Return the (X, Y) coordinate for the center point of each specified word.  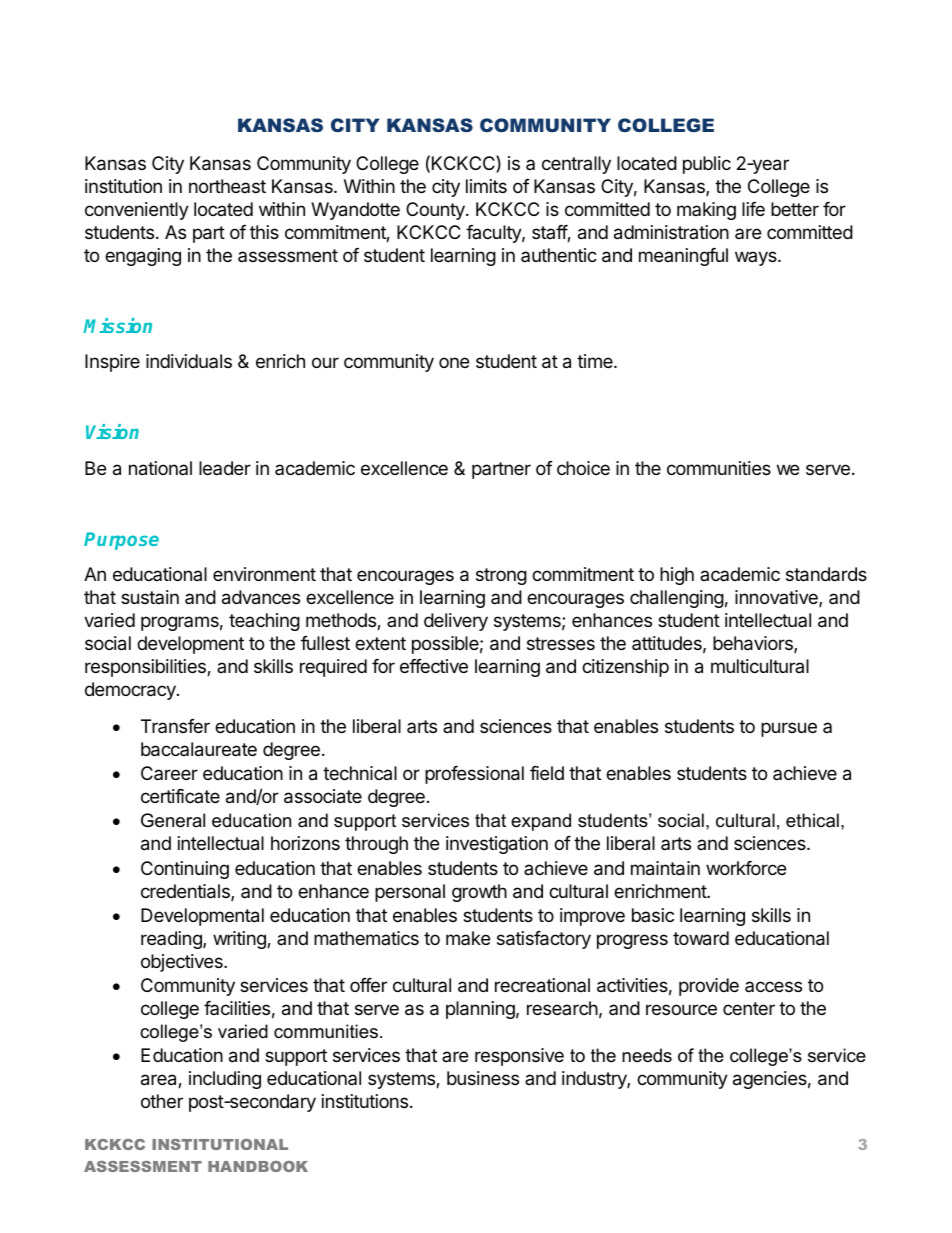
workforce (746, 868)
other (162, 1101)
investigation (497, 845)
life (753, 209)
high (677, 576)
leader (225, 468)
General (173, 820)
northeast (227, 186)
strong (501, 576)
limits (486, 186)
